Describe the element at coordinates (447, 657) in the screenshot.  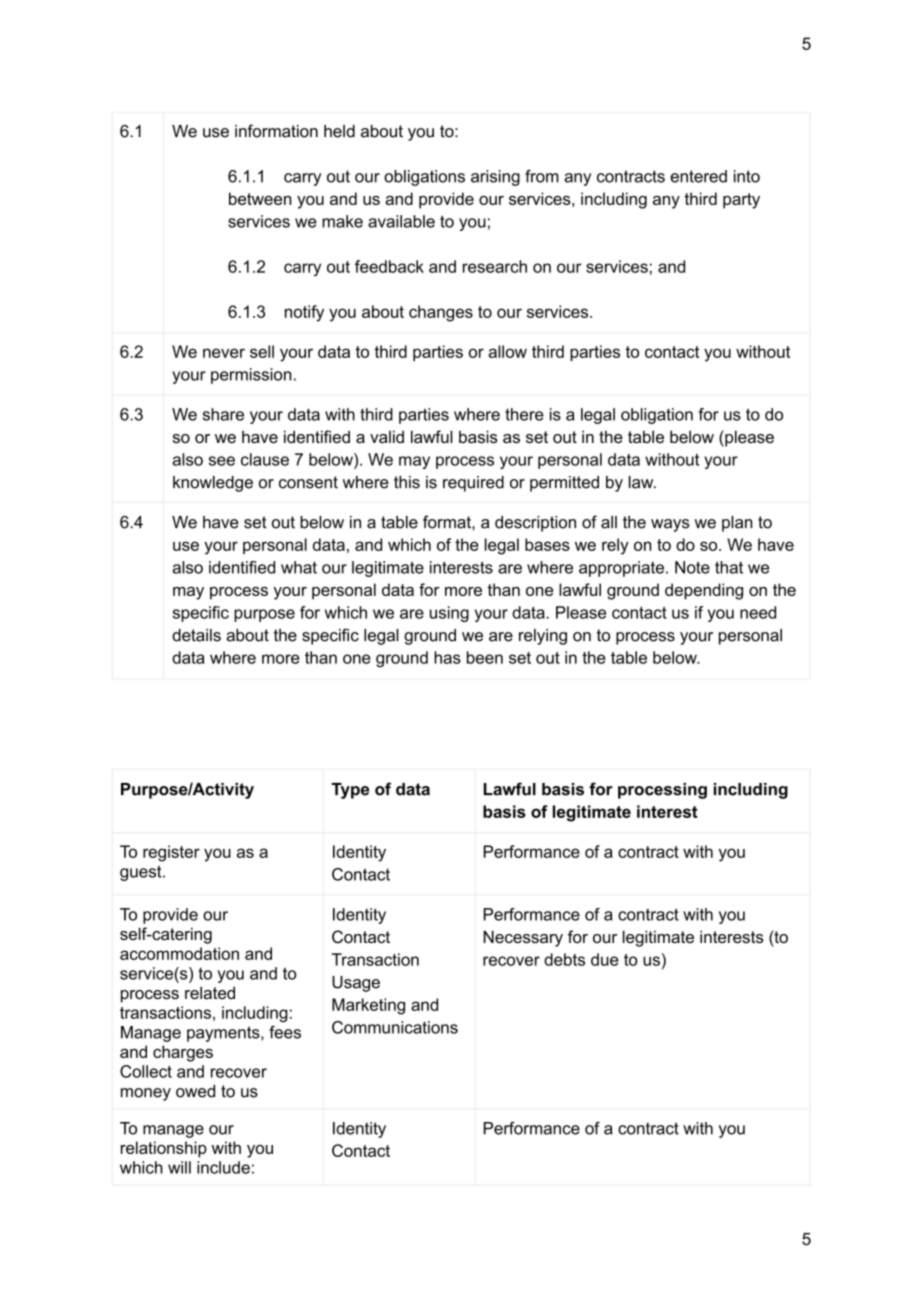
I see `has` at that location.
